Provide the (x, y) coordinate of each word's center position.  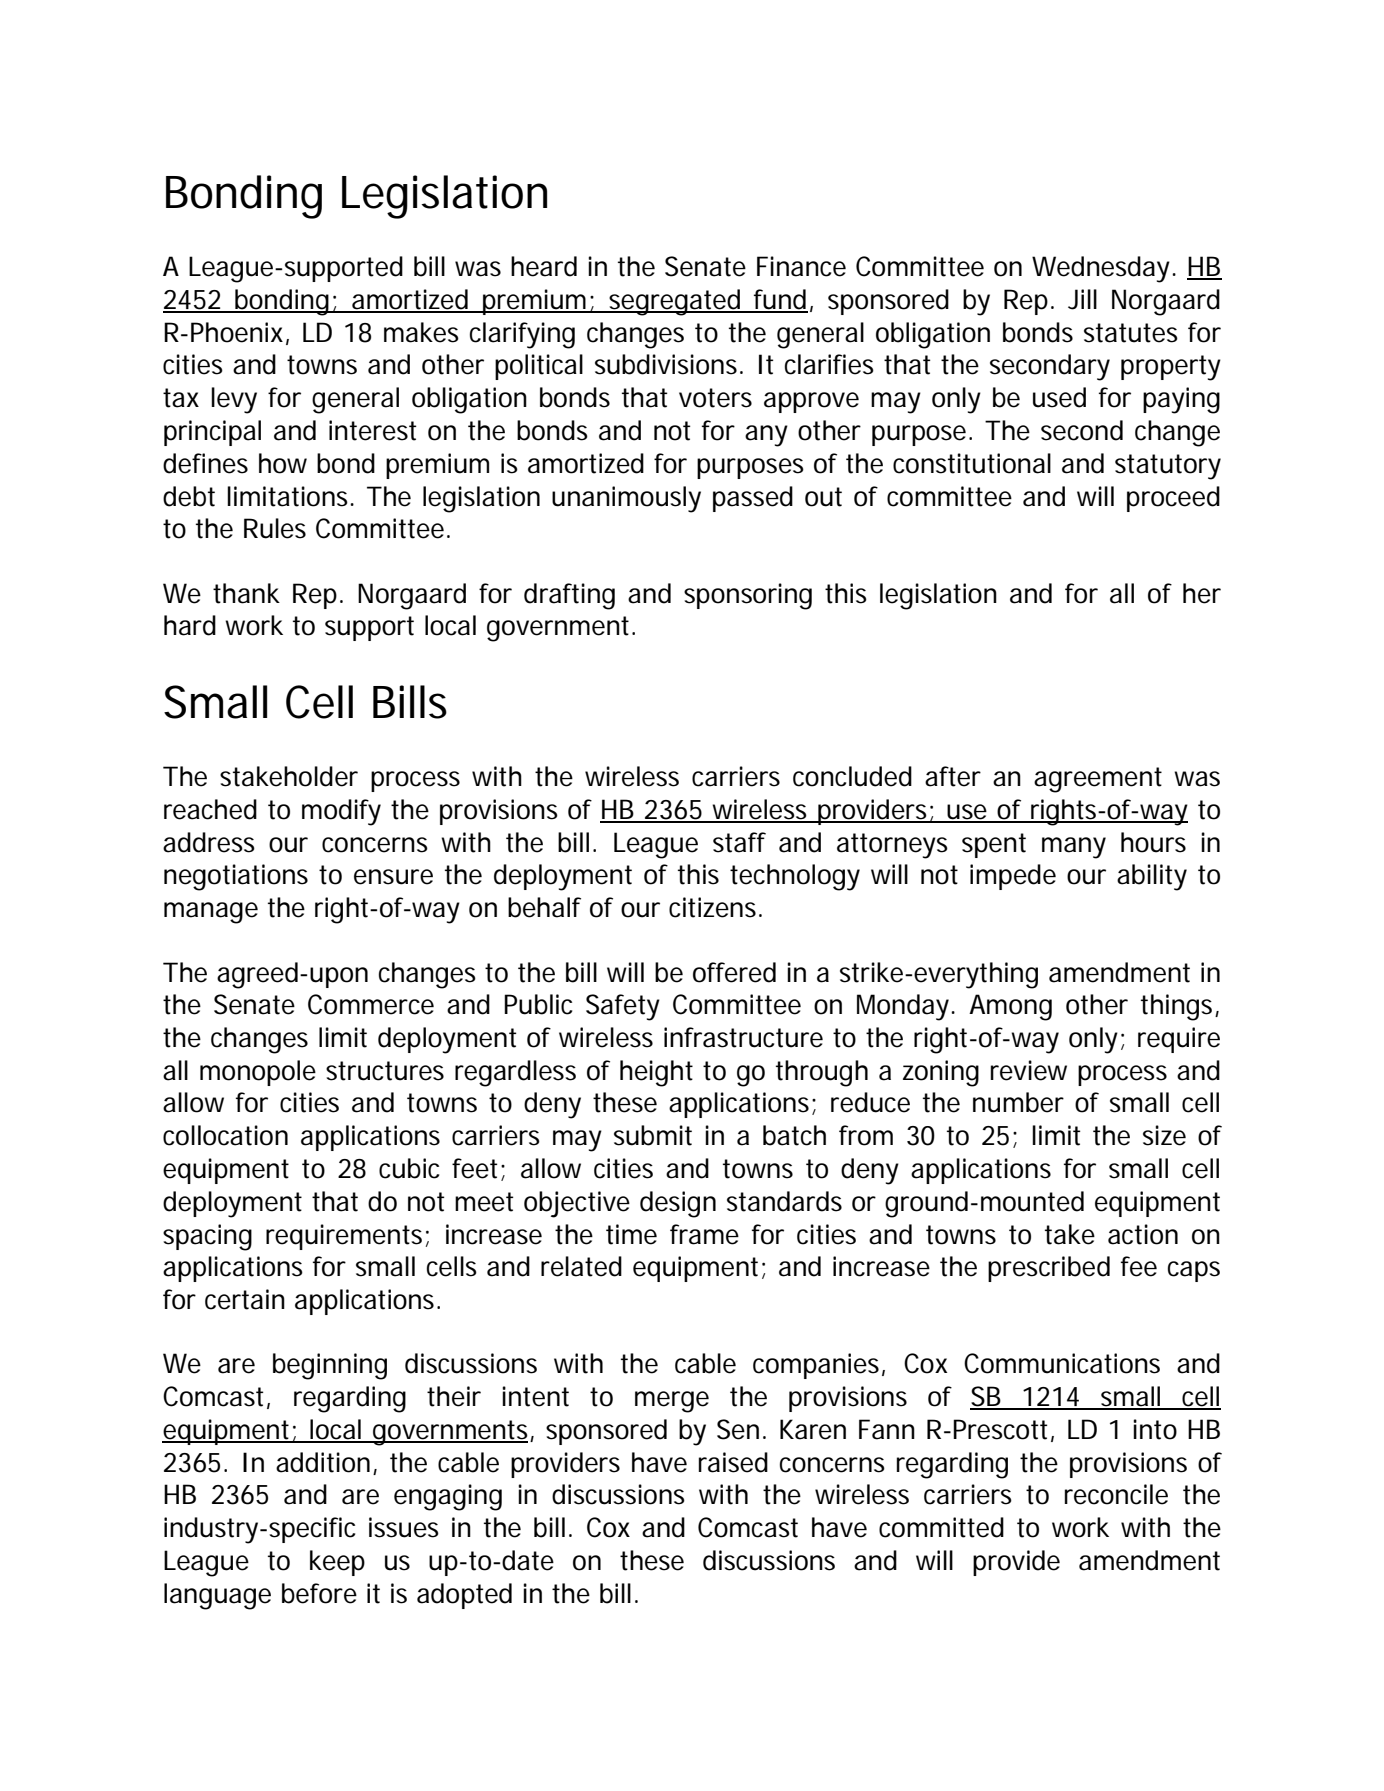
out (823, 497)
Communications (1062, 1363)
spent (994, 845)
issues (404, 1527)
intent (535, 1396)
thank (246, 593)
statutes (1131, 333)
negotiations (236, 877)
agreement (1098, 780)
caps (1194, 1271)
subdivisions (666, 364)
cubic (409, 1168)
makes (421, 332)
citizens (712, 907)
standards (784, 1201)
